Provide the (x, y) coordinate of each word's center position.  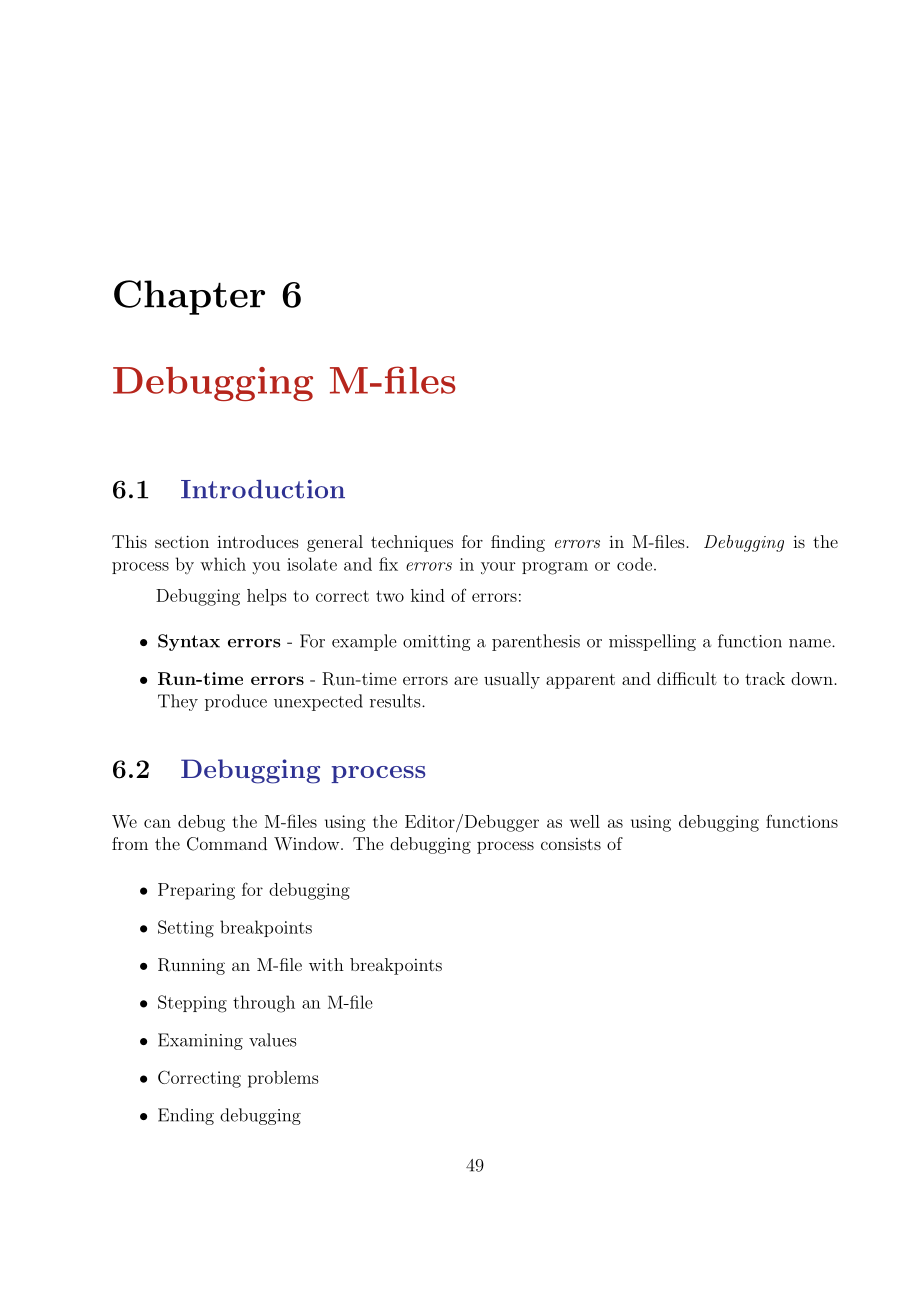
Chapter (189, 297)
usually (512, 680)
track (765, 678)
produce (236, 702)
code (634, 564)
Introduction (263, 489)
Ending (186, 1116)
